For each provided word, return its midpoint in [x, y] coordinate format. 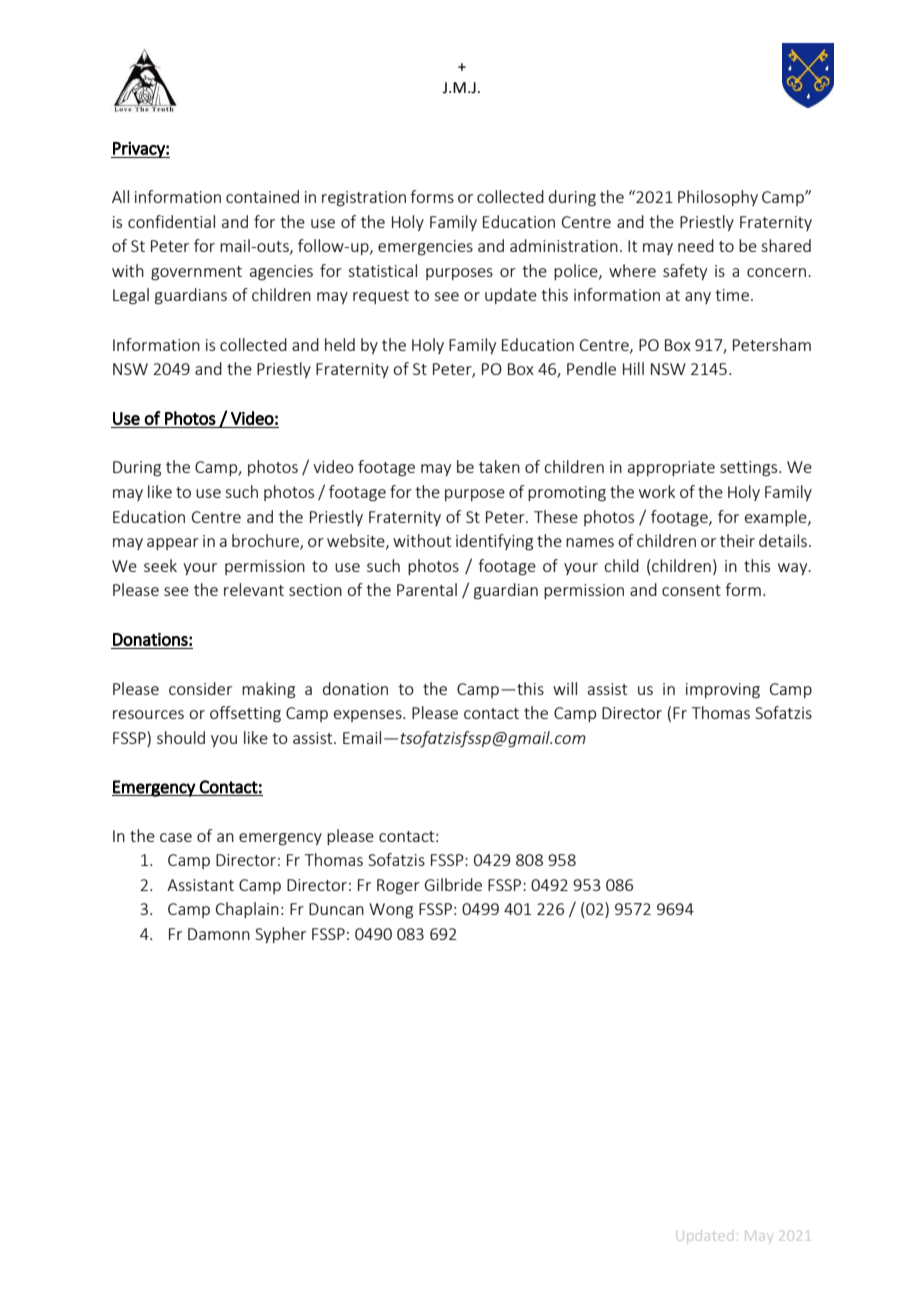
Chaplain [247, 910]
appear [173, 544]
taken [499, 466]
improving [723, 691]
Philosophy [718, 198]
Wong [391, 911]
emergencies [425, 248]
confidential [171, 221]
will [565, 688]
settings [750, 469]
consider [200, 688]
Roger [398, 887]
